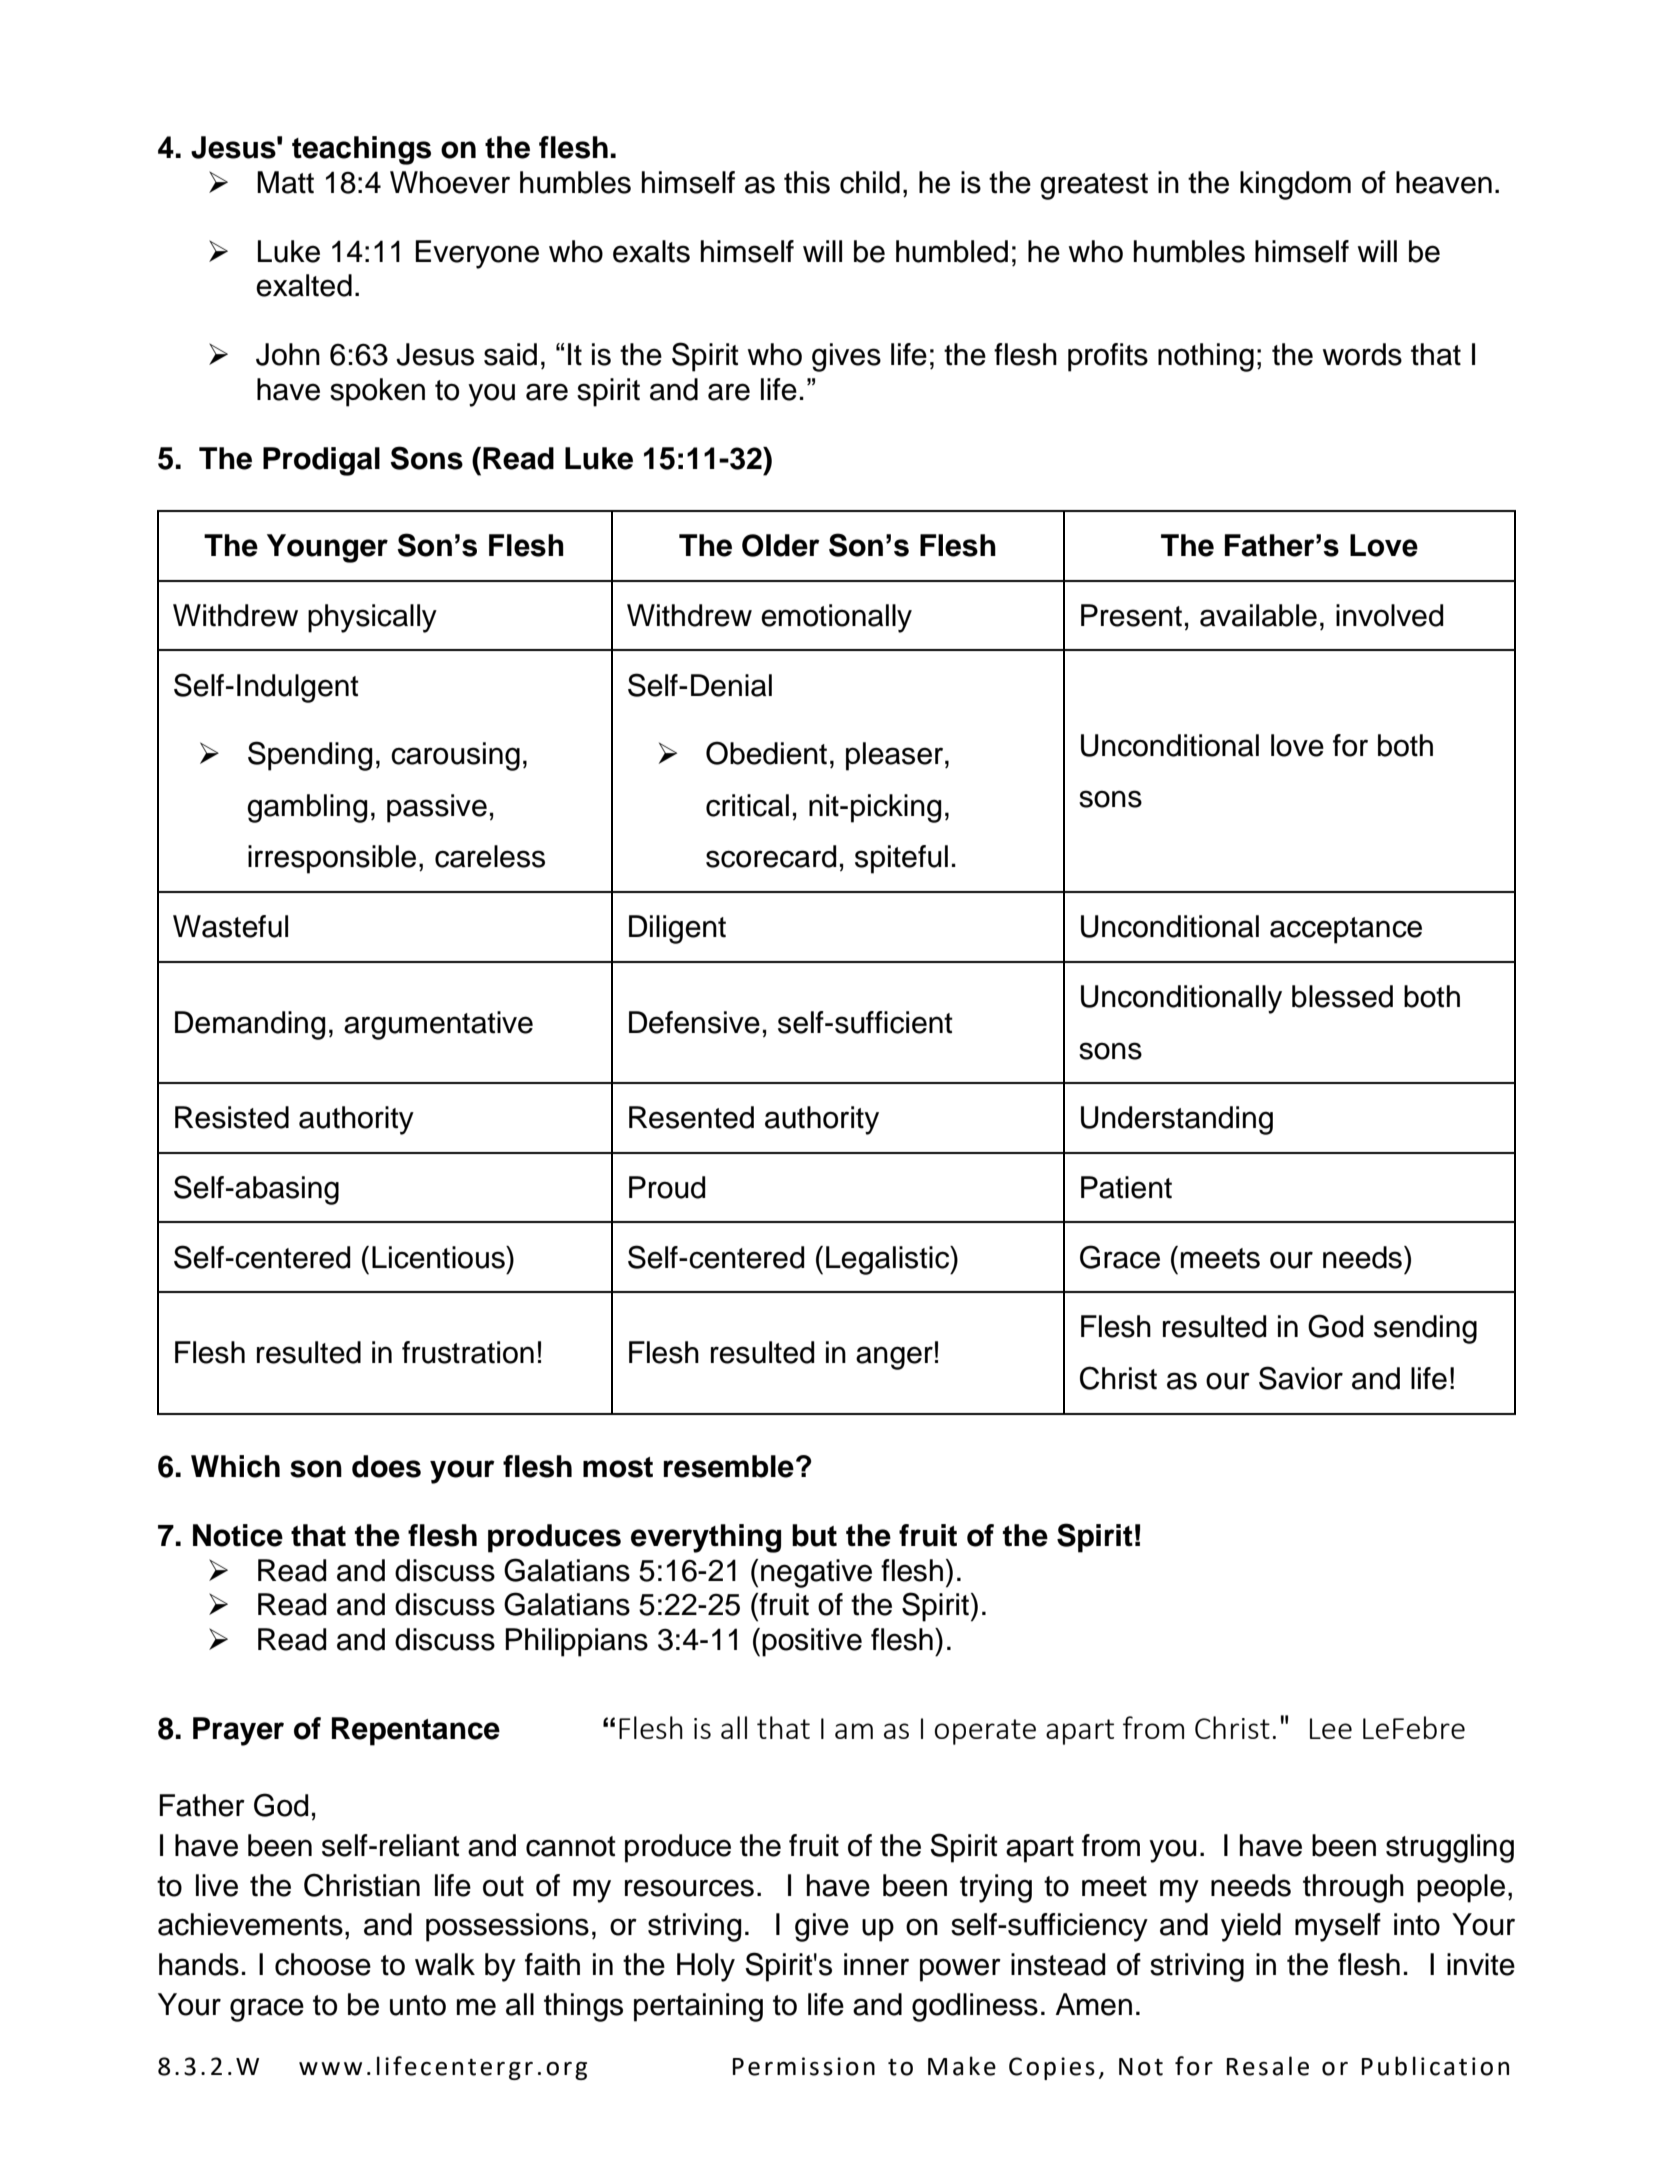 This image has height=2165, width=1673. I want to click on frustration, so click(468, 1352).
